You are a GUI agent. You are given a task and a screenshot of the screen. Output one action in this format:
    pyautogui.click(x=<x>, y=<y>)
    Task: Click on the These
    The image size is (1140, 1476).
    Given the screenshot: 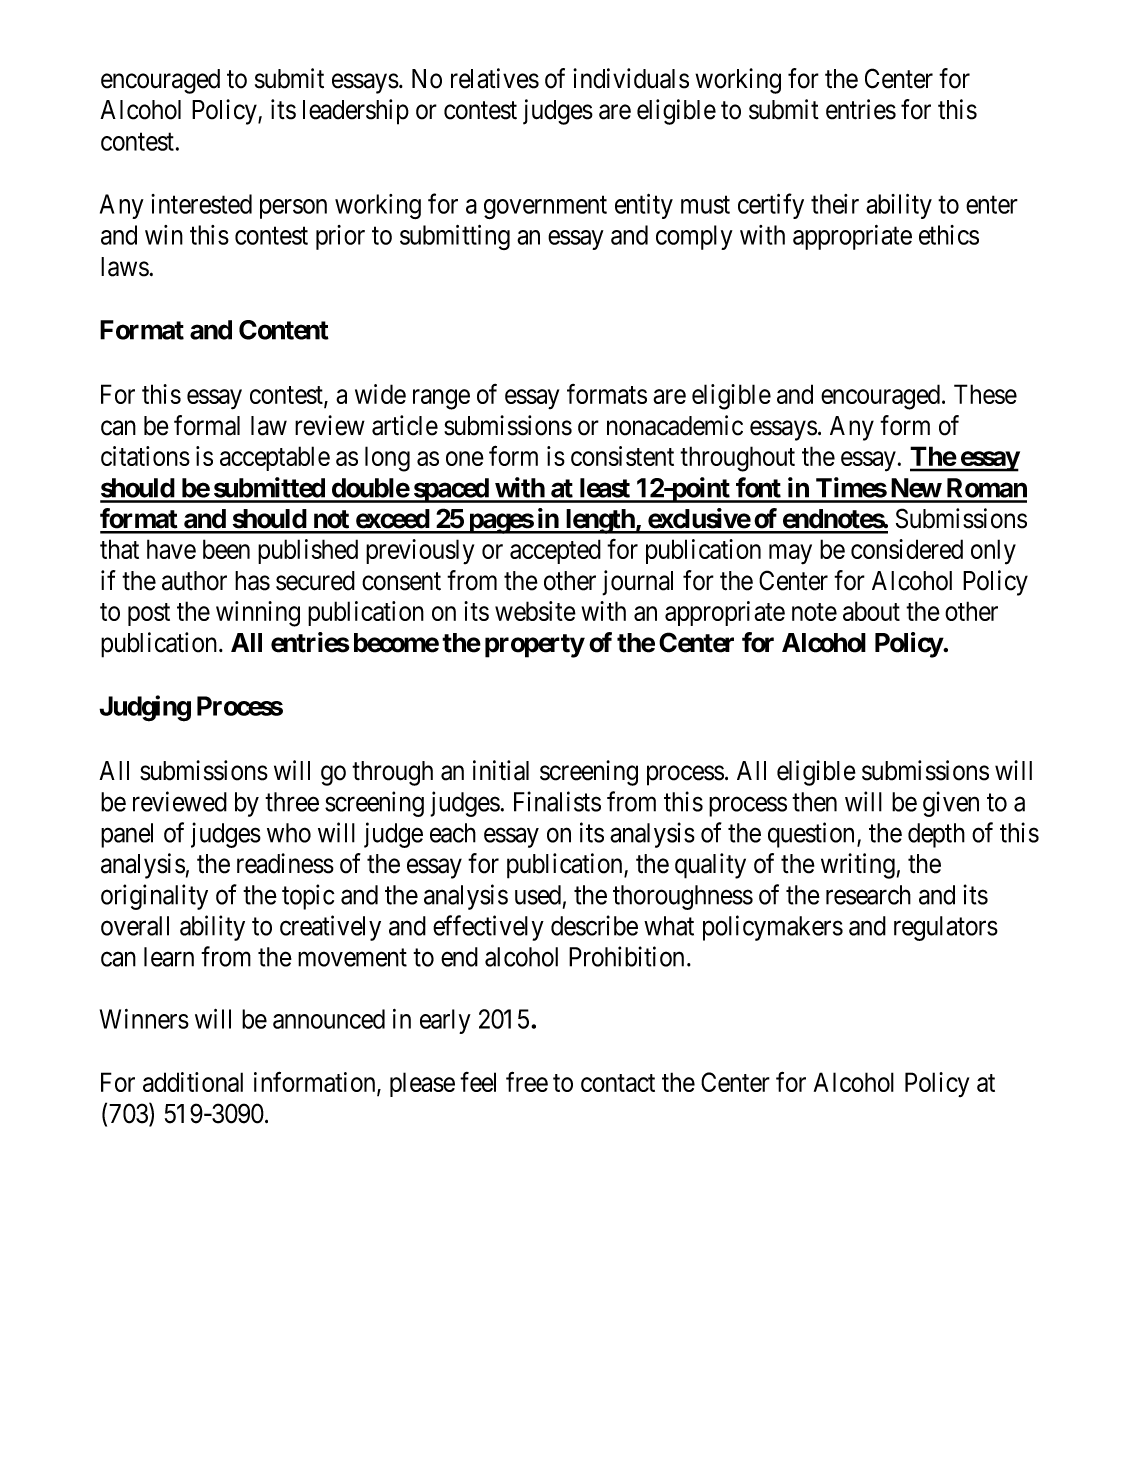 What is the action you would take?
    pyautogui.click(x=985, y=394)
